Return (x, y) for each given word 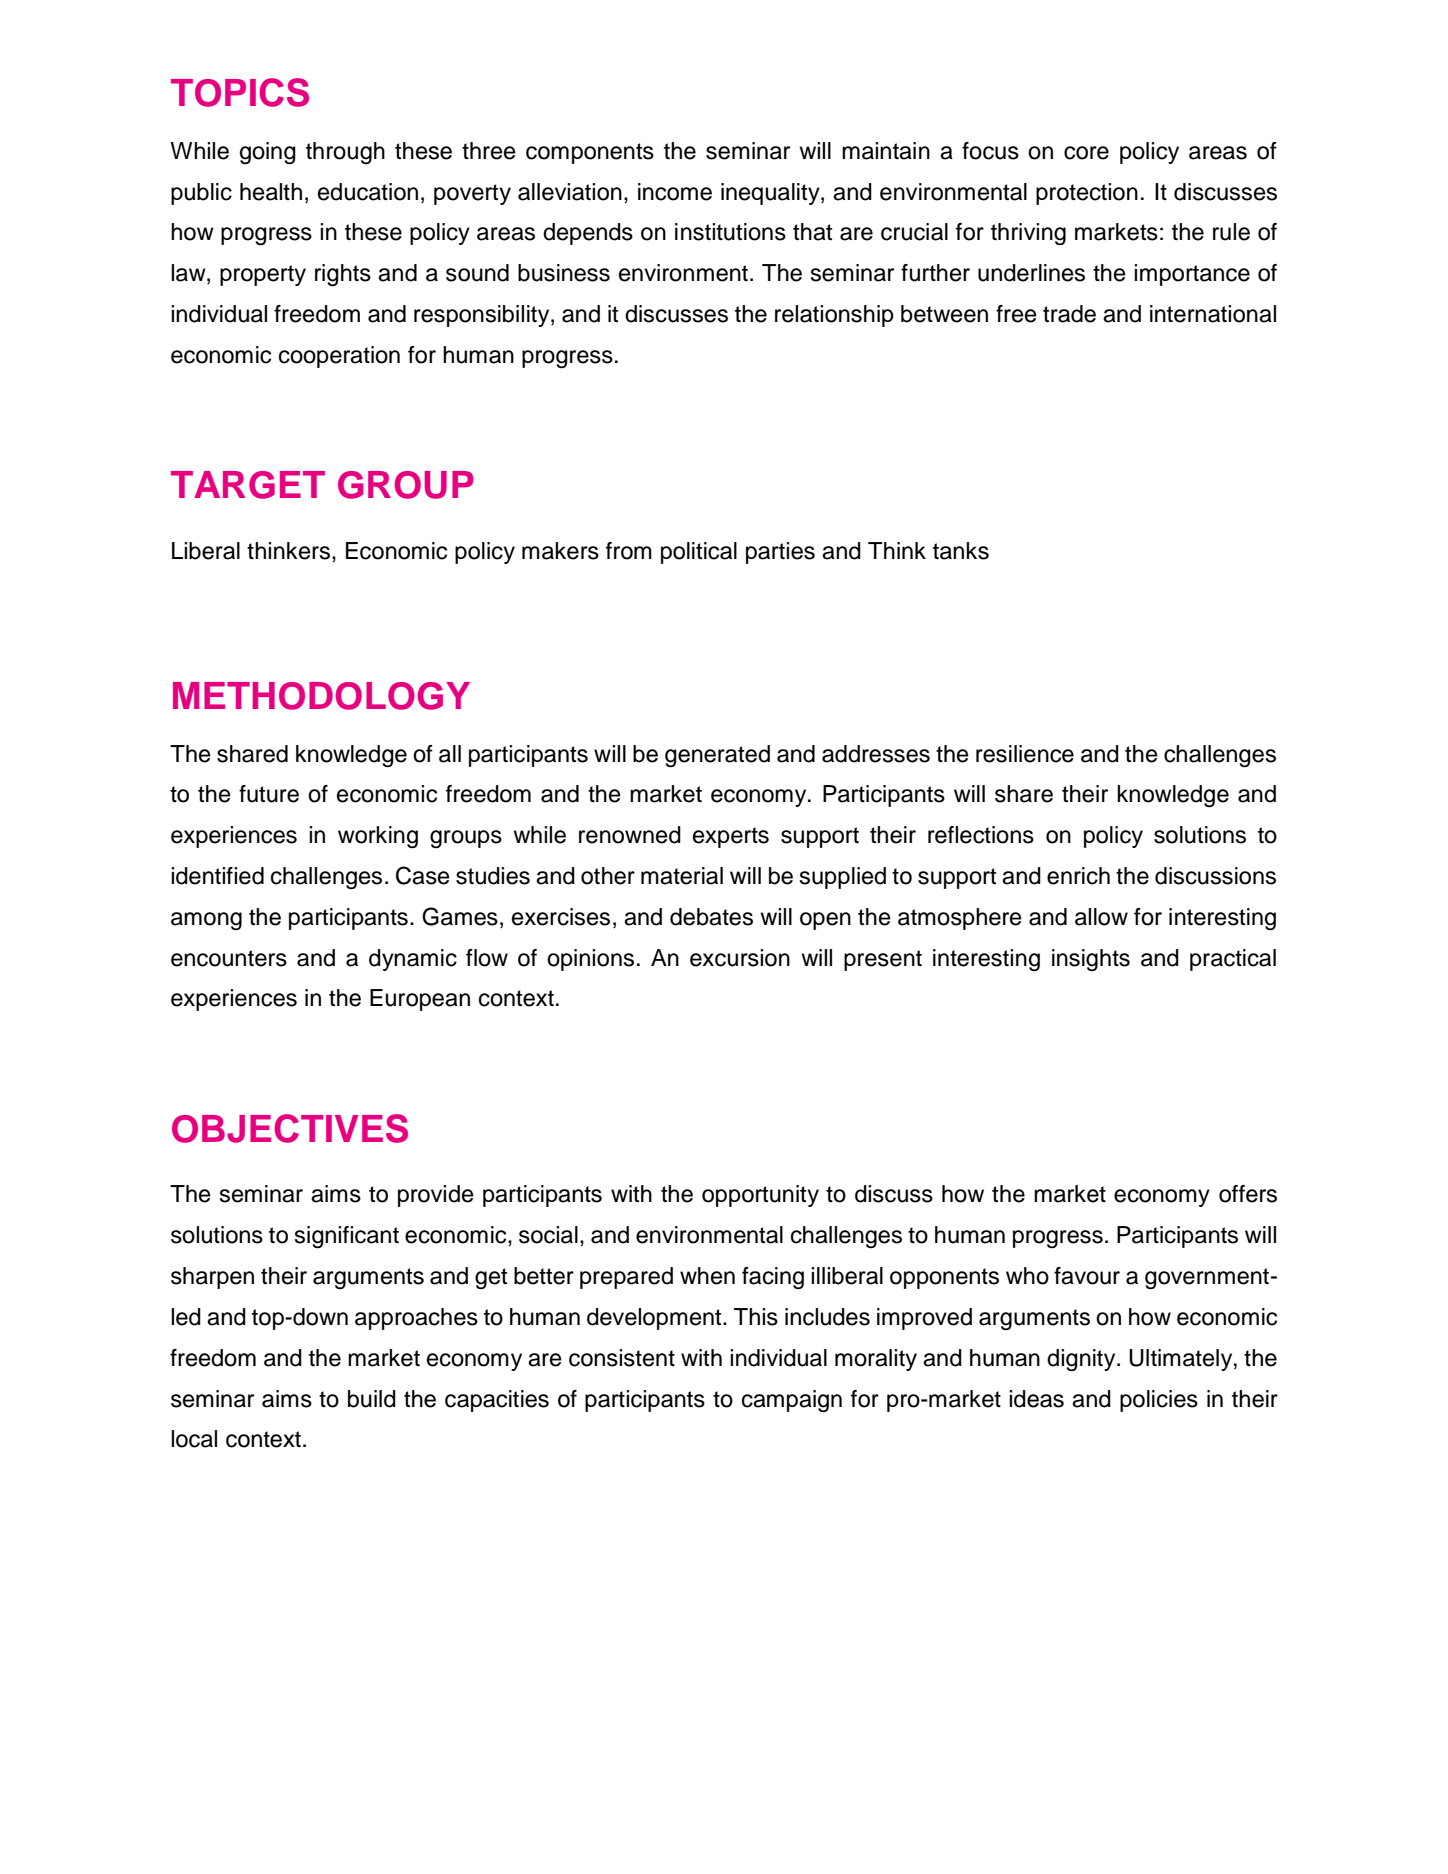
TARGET (248, 485)
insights (1091, 960)
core (1086, 153)
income (675, 192)
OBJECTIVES (290, 1128)
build (372, 1399)
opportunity (760, 1196)
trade (1069, 314)
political (699, 553)
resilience (1025, 754)
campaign (792, 1401)
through (345, 153)
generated (717, 756)
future (269, 794)
